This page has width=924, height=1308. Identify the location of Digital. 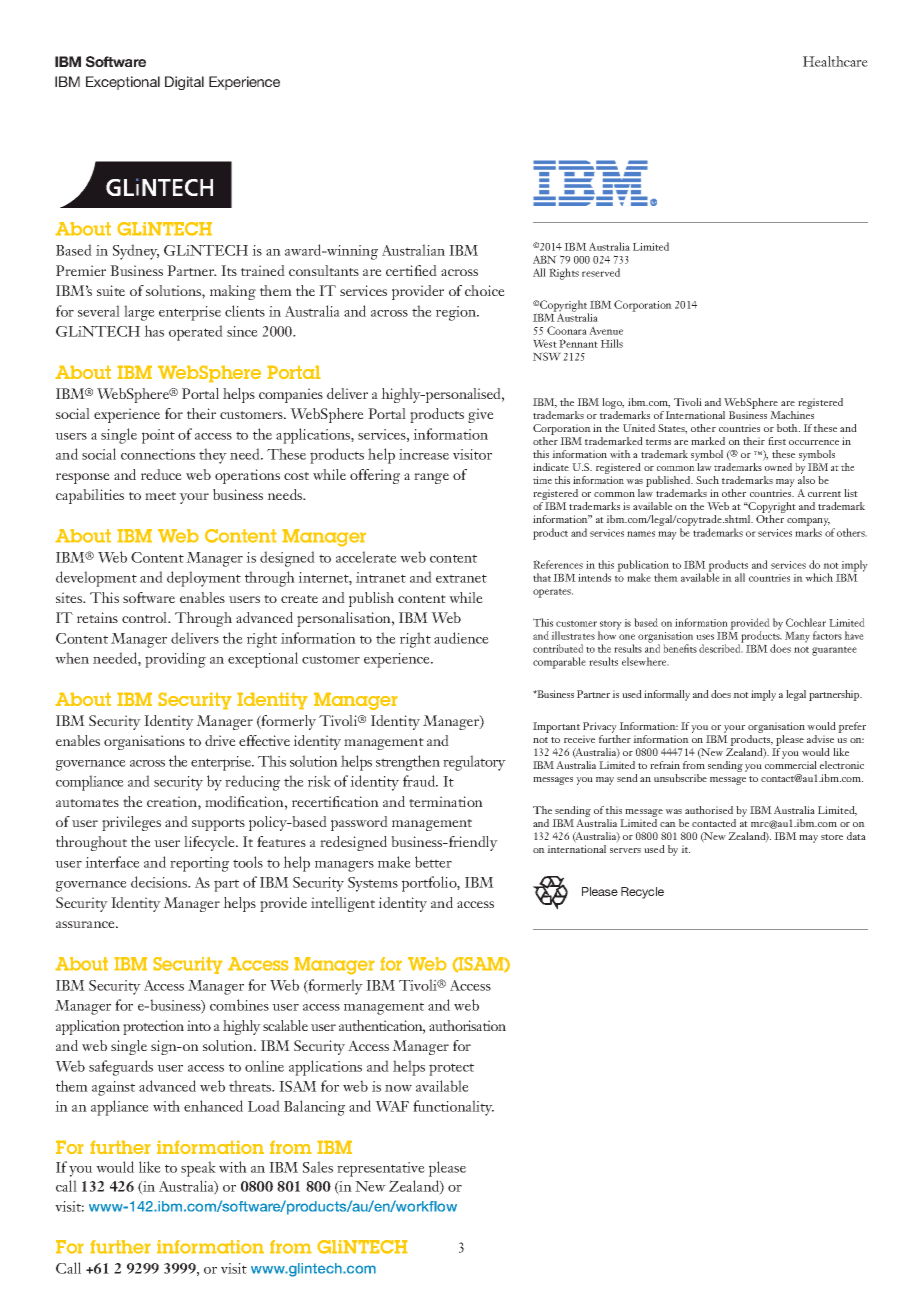
(184, 83).
